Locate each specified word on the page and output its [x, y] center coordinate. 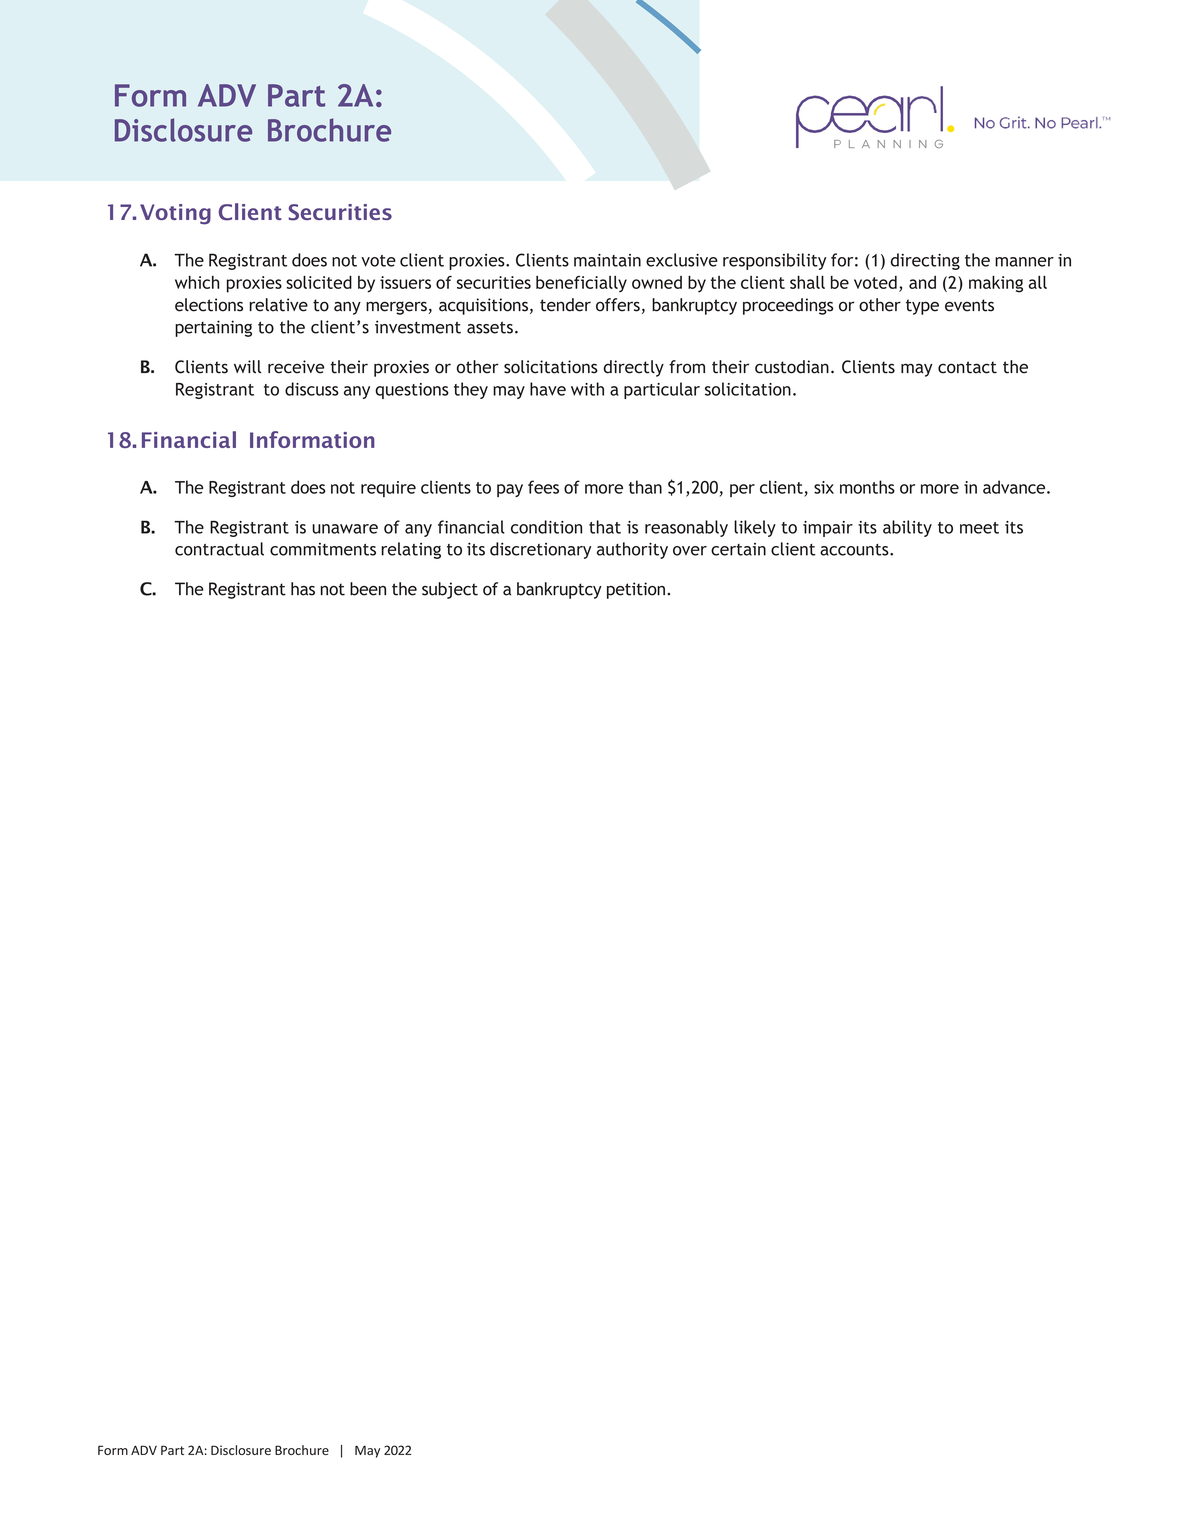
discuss [312, 389]
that [605, 527]
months [867, 487]
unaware [345, 529]
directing [925, 261]
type [922, 307]
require [388, 489]
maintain [607, 260]
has [303, 589]
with [587, 389]
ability [907, 528]
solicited [319, 282]
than [645, 487]
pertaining [213, 328]
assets [490, 327]
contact [967, 367]
